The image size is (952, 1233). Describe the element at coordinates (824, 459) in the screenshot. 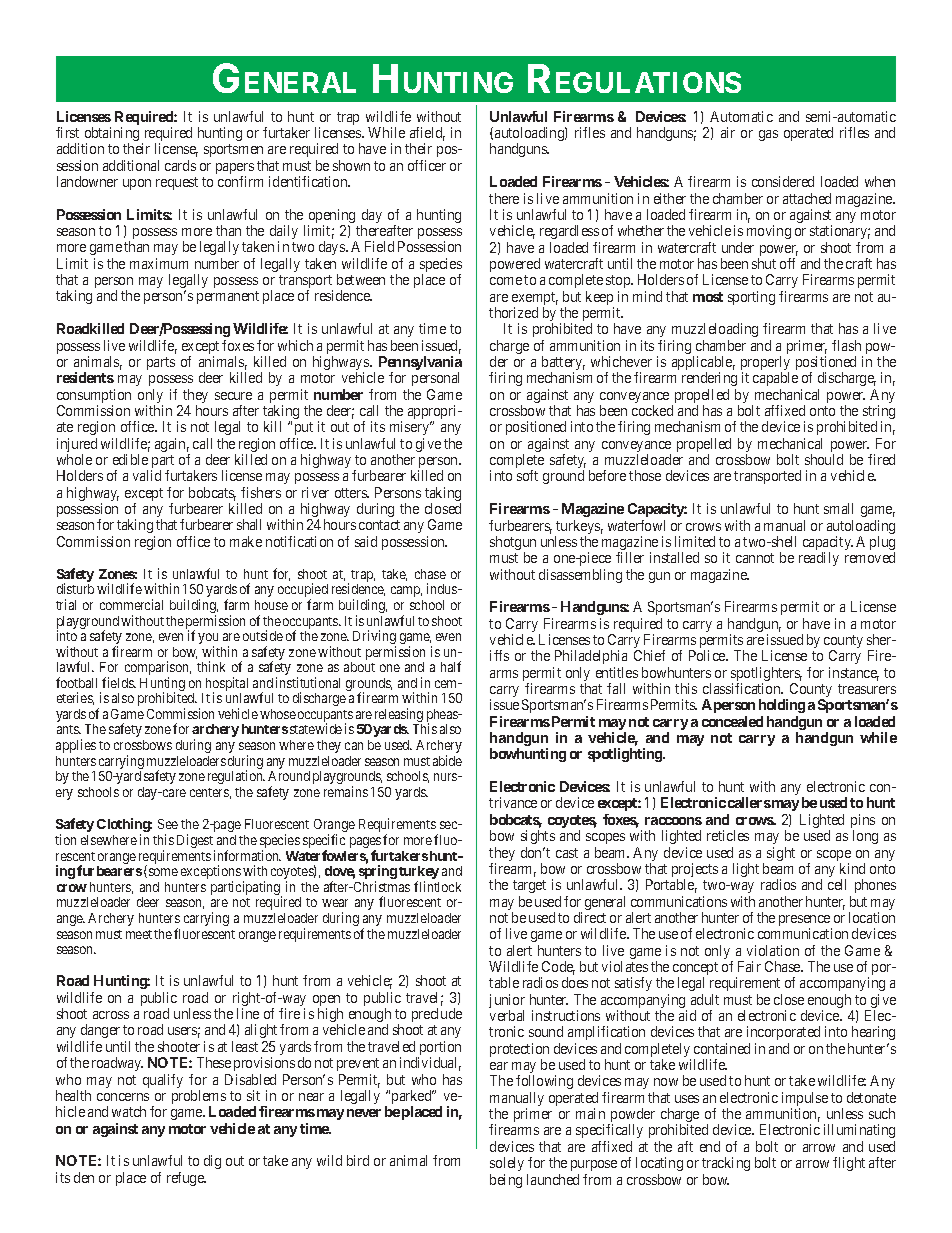

I see `should` at that location.
